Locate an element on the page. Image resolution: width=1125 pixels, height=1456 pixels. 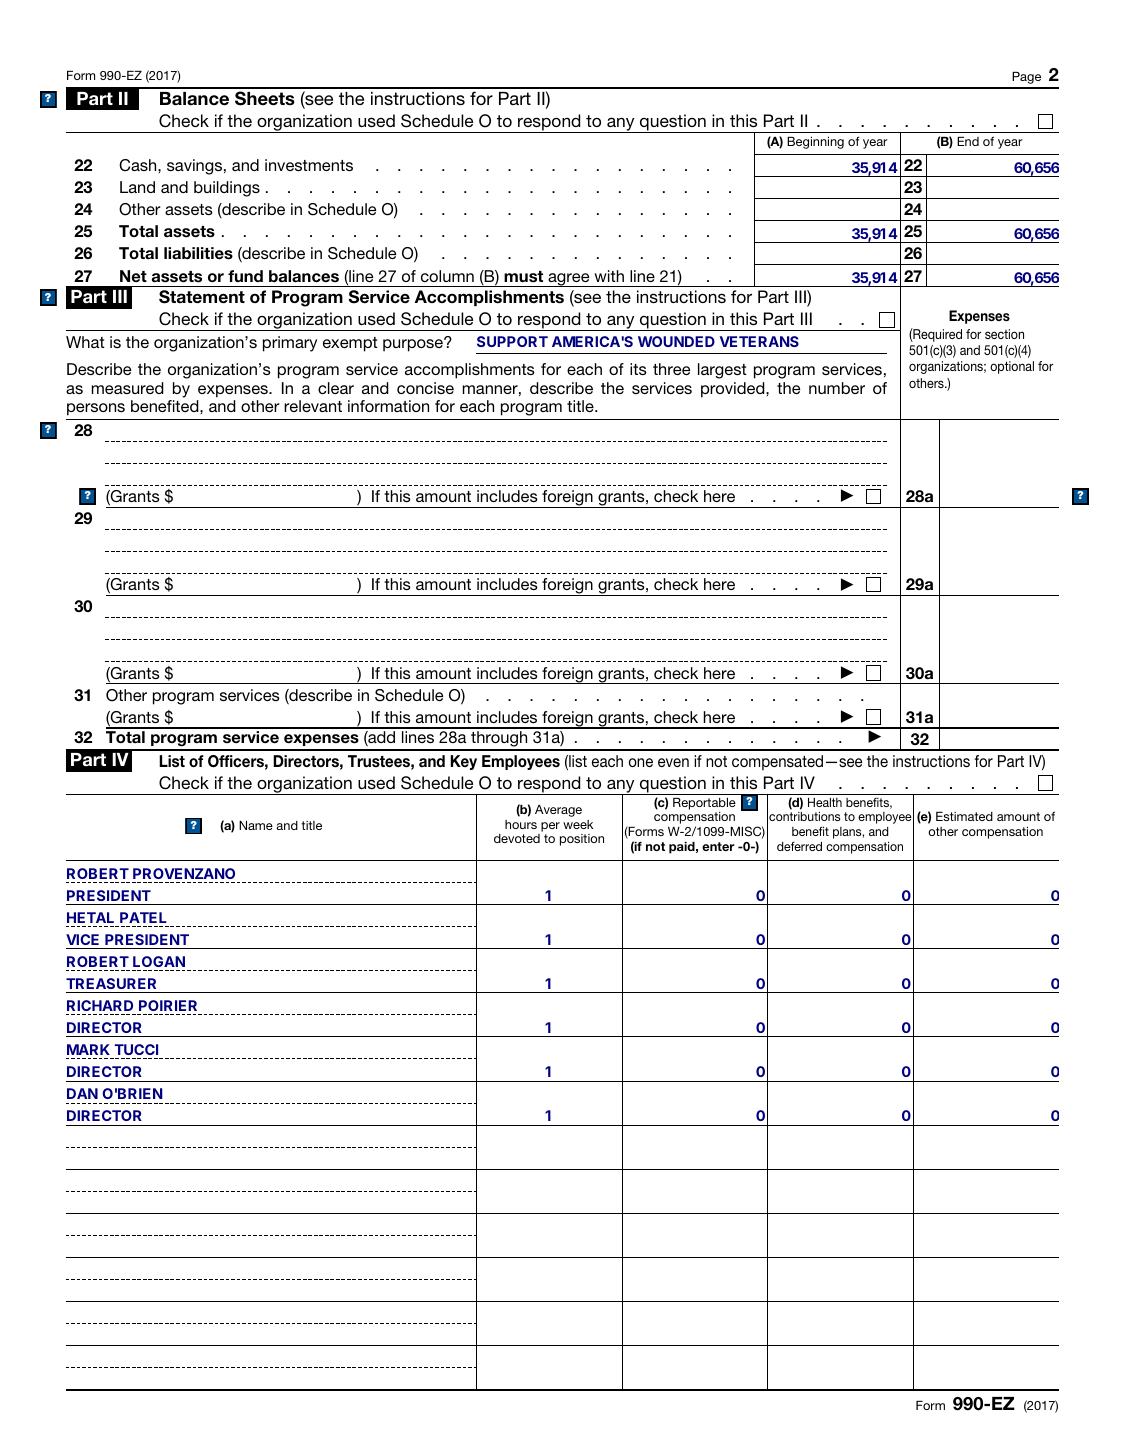
investments is located at coordinates (309, 165).
